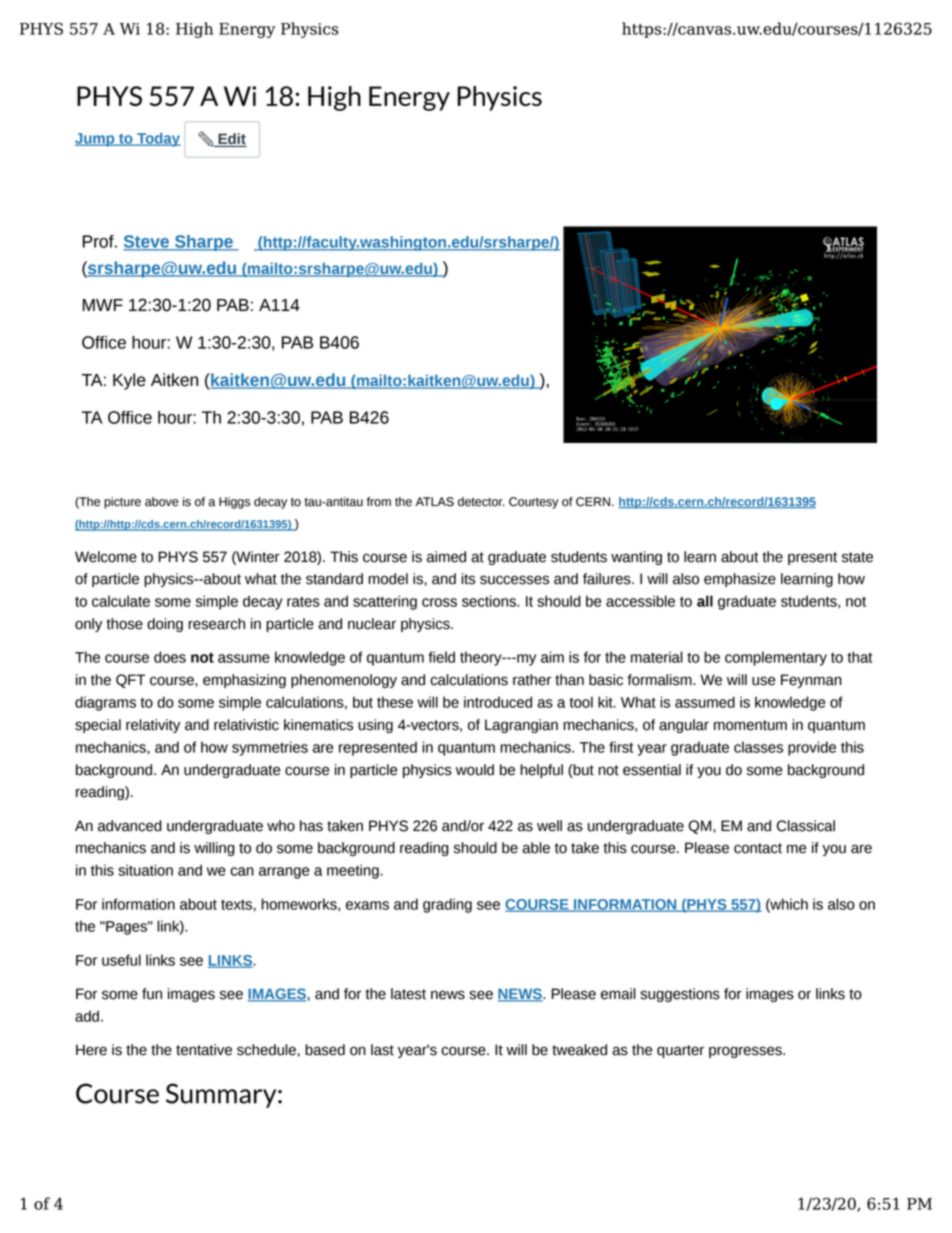  What do you see at coordinates (521, 726) in the screenshot?
I see `Lagrangian` at bounding box center [521, 726].
